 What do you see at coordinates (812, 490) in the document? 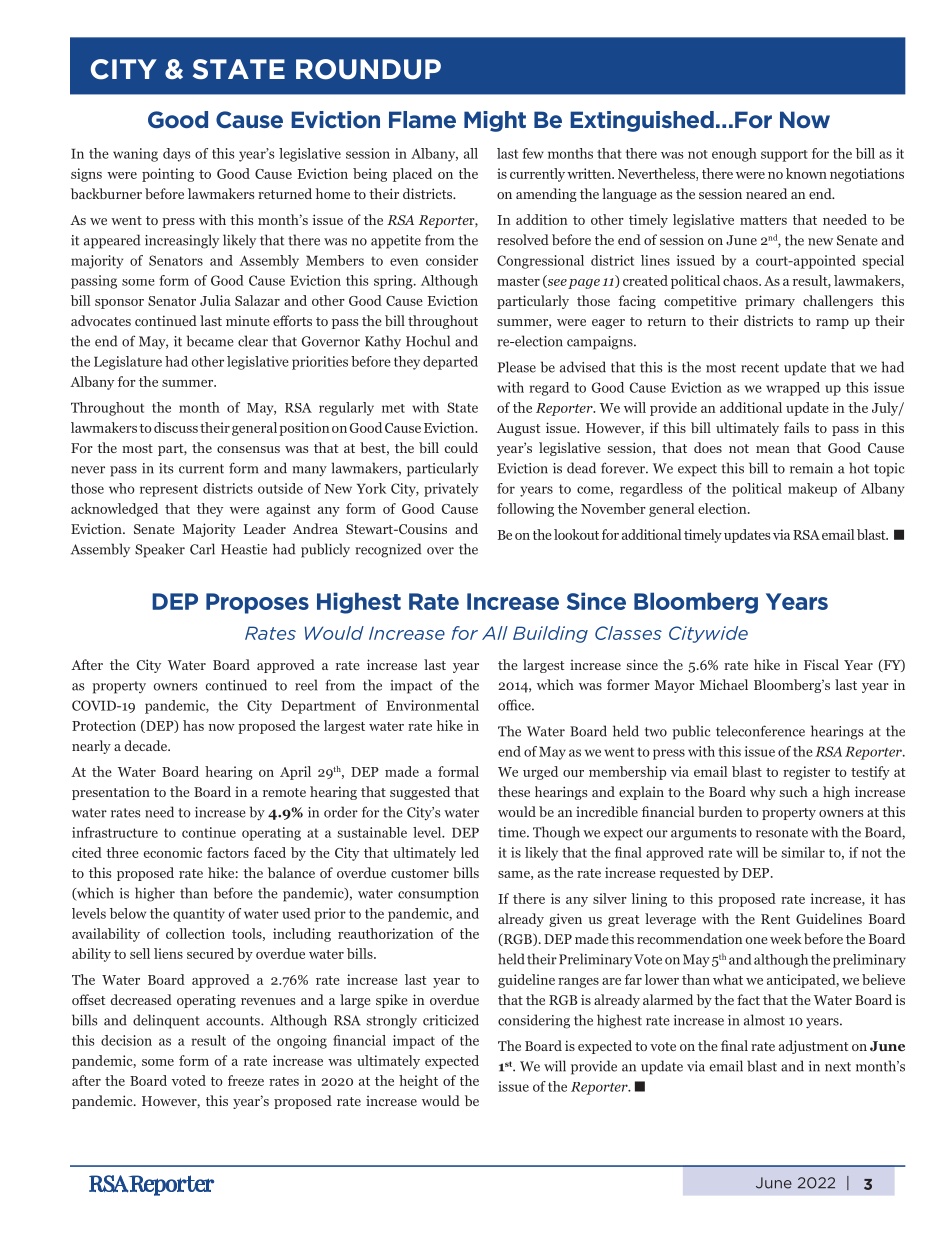
I see `makeup` at bounding box center [812, 490].
